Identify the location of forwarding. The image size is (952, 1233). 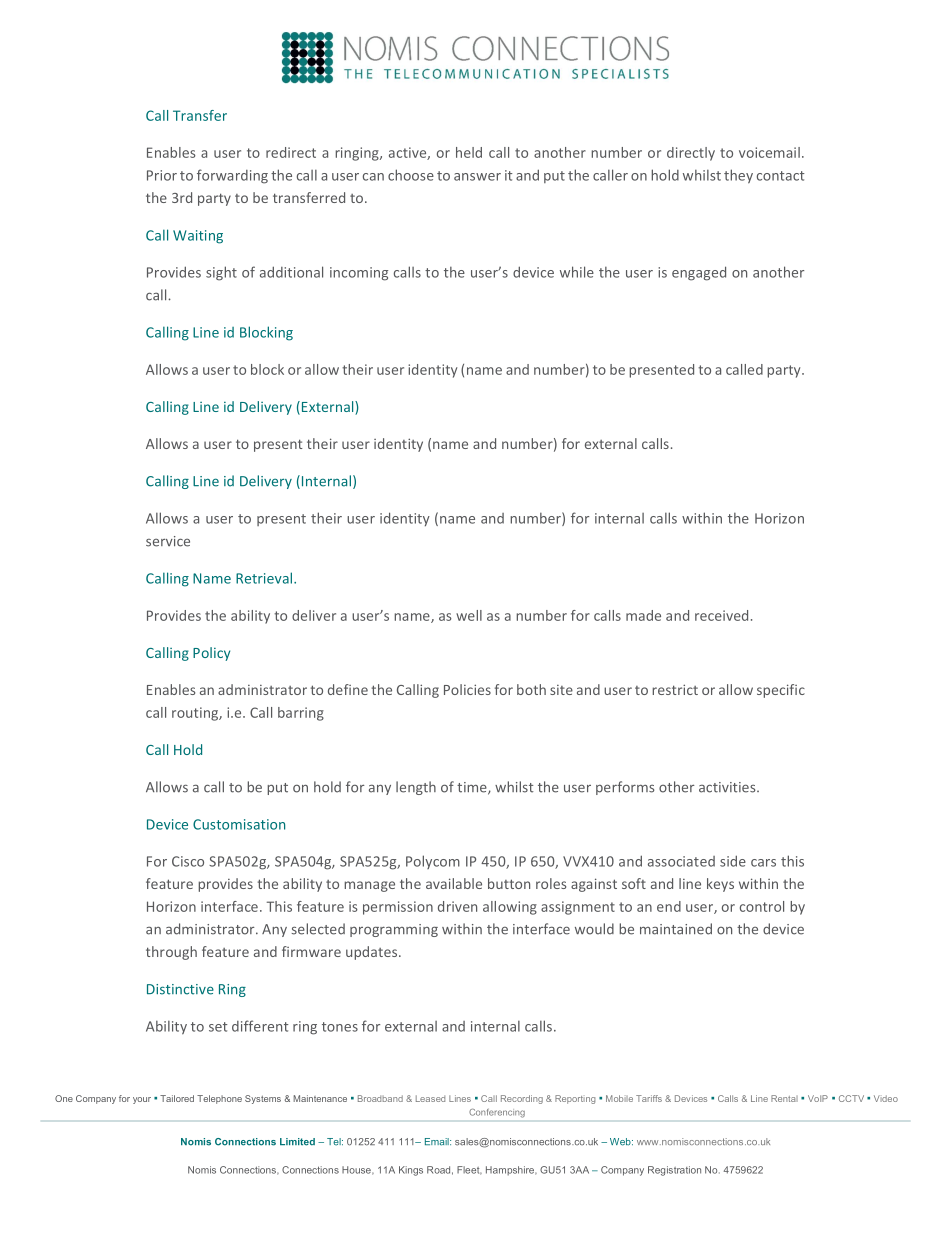
(232, 176).
